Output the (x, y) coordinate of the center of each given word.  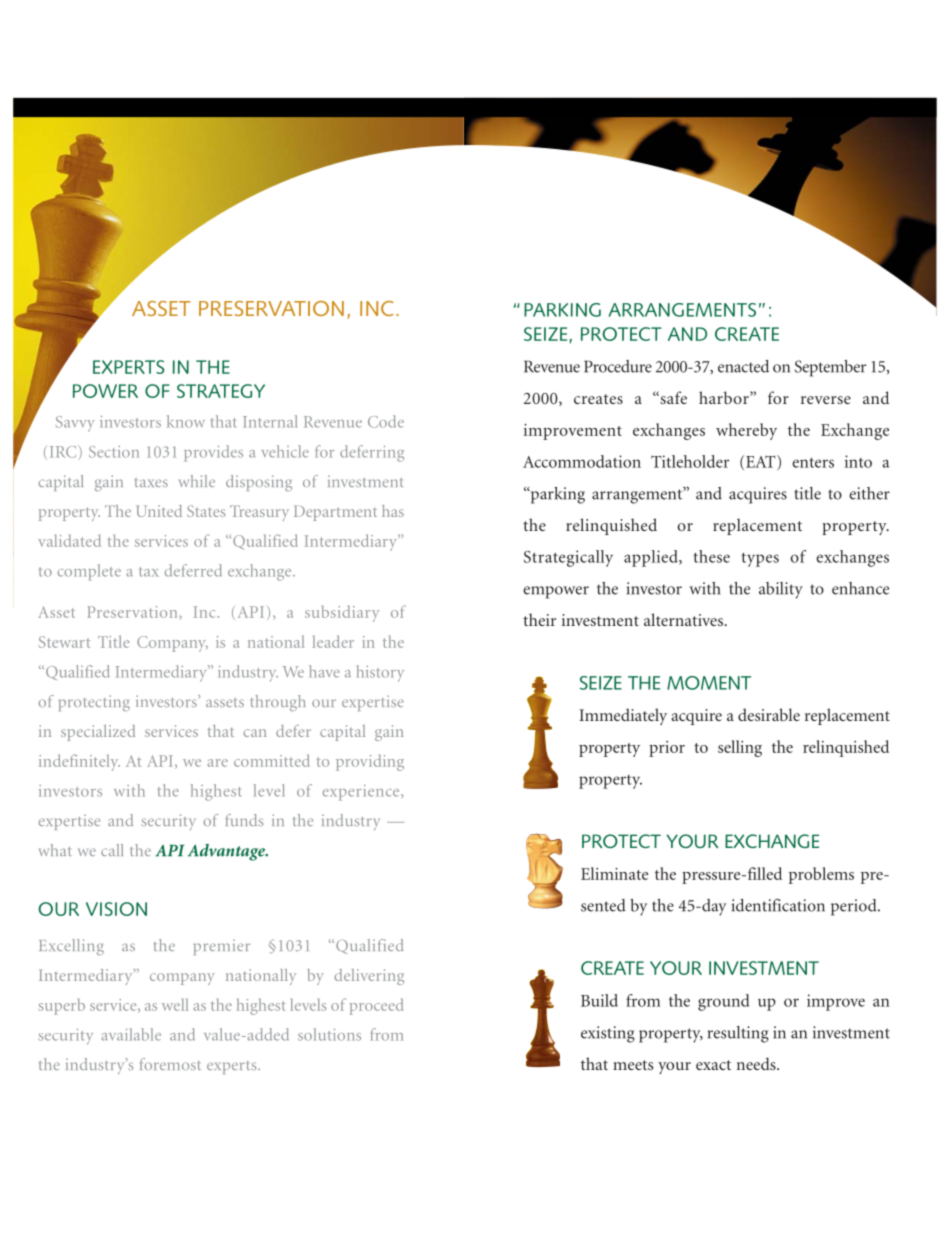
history (380, 673)
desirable (769, 714)
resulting (738, 1034)
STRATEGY (221, 391)
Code (386, 421)
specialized (98, 733)
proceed (376, 1006)
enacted (743, 366)
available (131, 1034)
